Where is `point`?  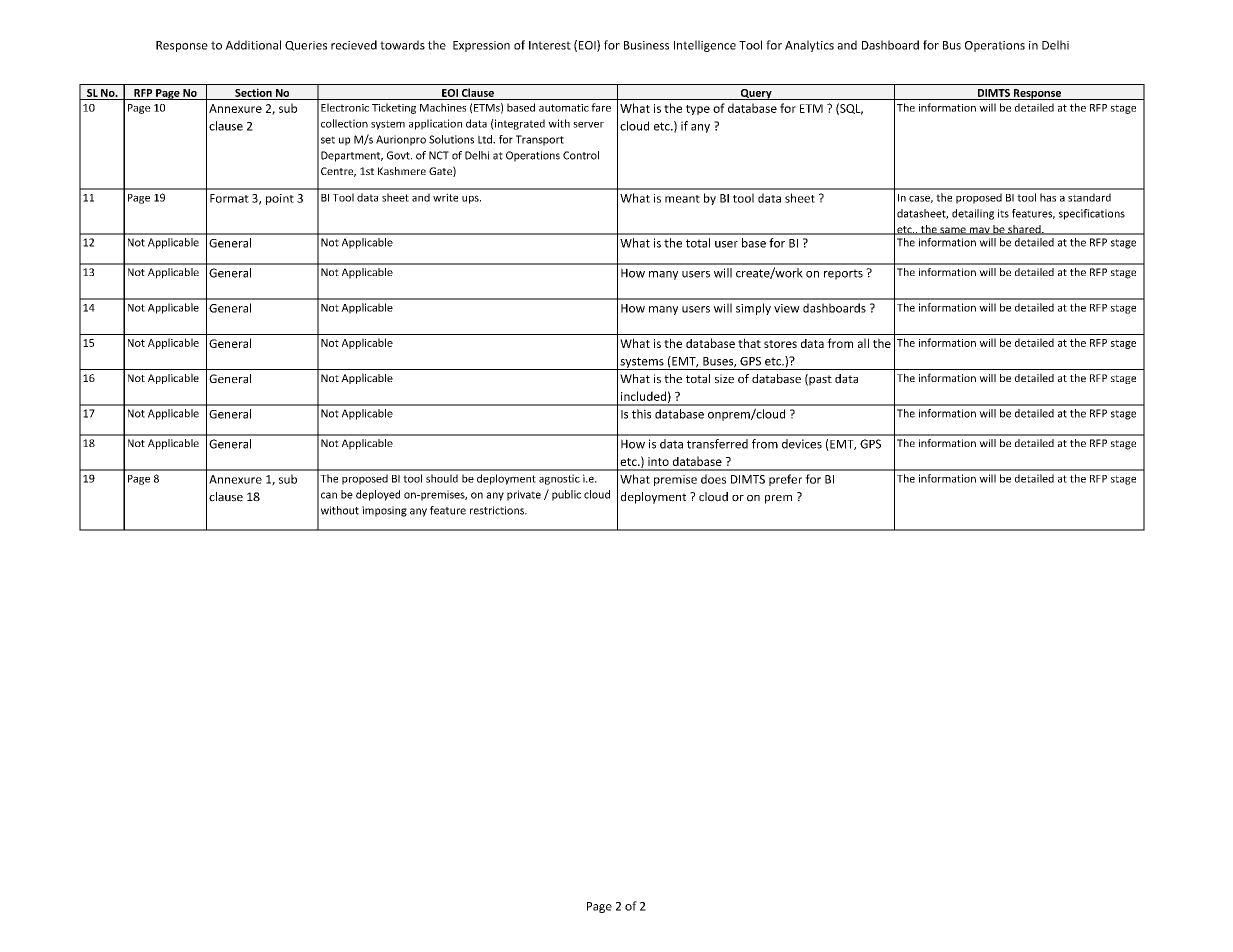
point is located at coordinates (280, 199).
